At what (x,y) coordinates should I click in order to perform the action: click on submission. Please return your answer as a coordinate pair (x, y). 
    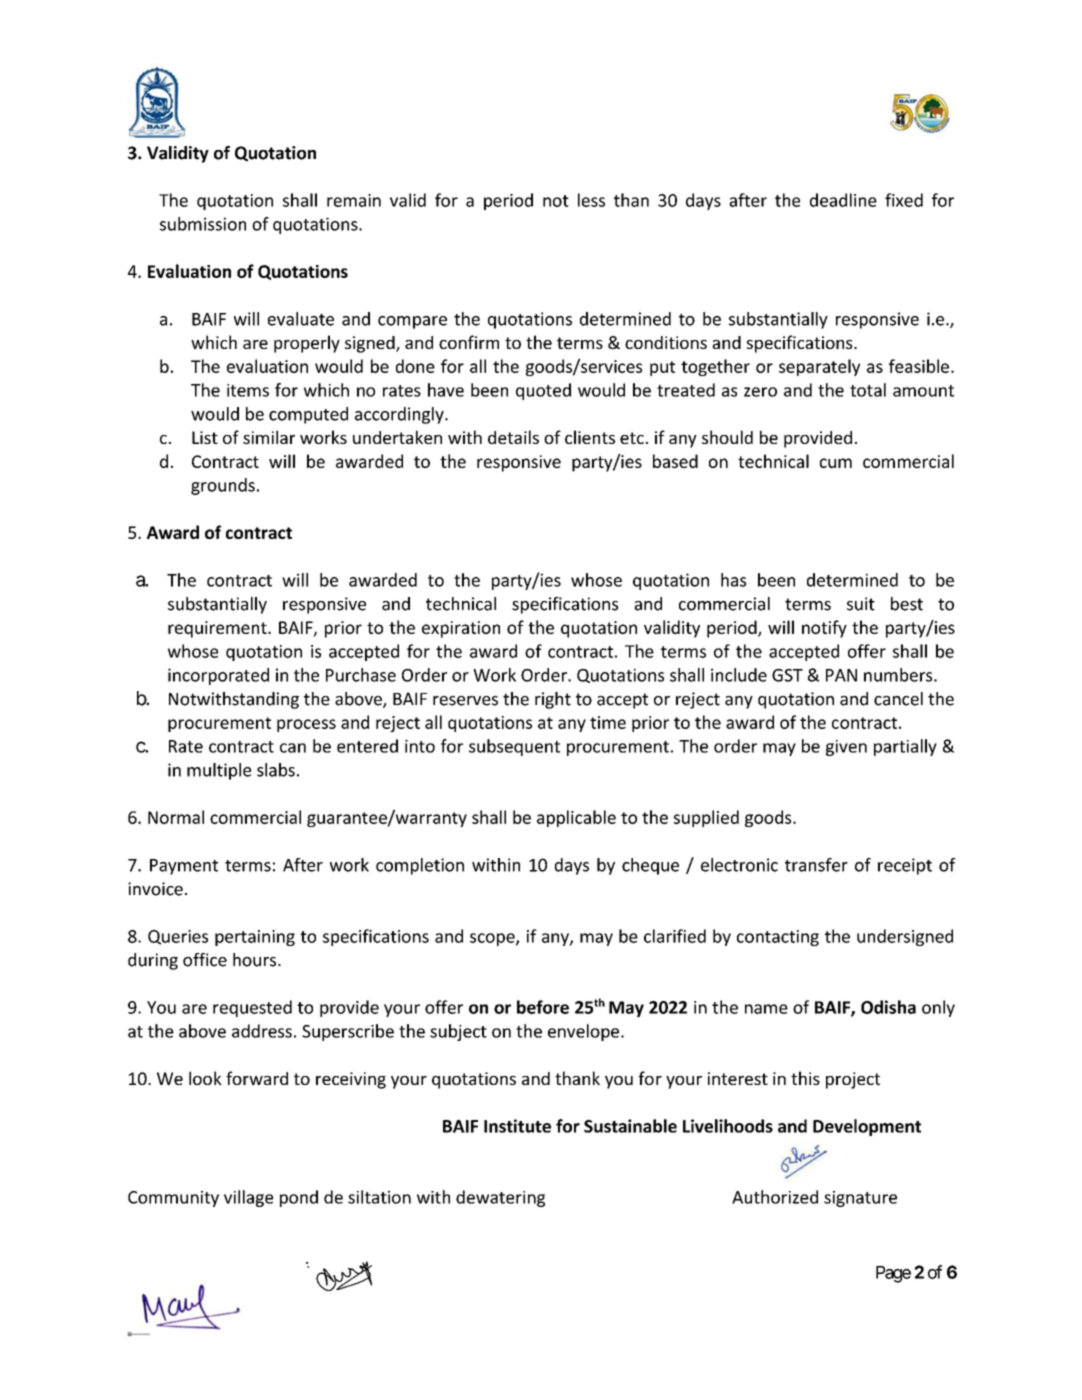
    Looking at the image, I should click on (203, 224).
